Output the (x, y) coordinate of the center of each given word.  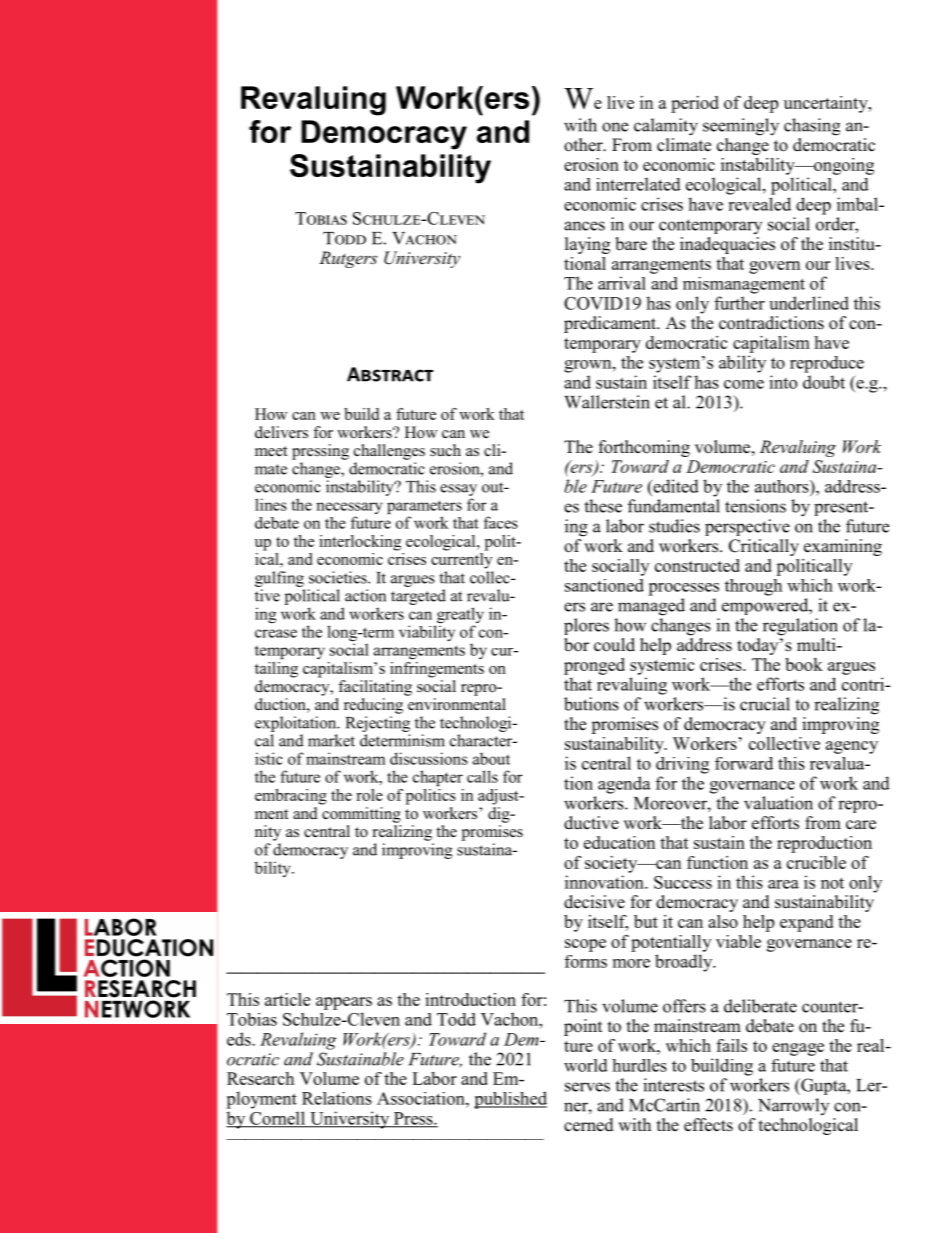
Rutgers (348, 259)
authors (783, 486)
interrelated (638, 184)
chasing (812, 127)
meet (271, 451)
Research (260, 1078)
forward (744, 763)
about (491, 758)
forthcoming (644, 448)
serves (587, 1087)
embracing (291, 797)
